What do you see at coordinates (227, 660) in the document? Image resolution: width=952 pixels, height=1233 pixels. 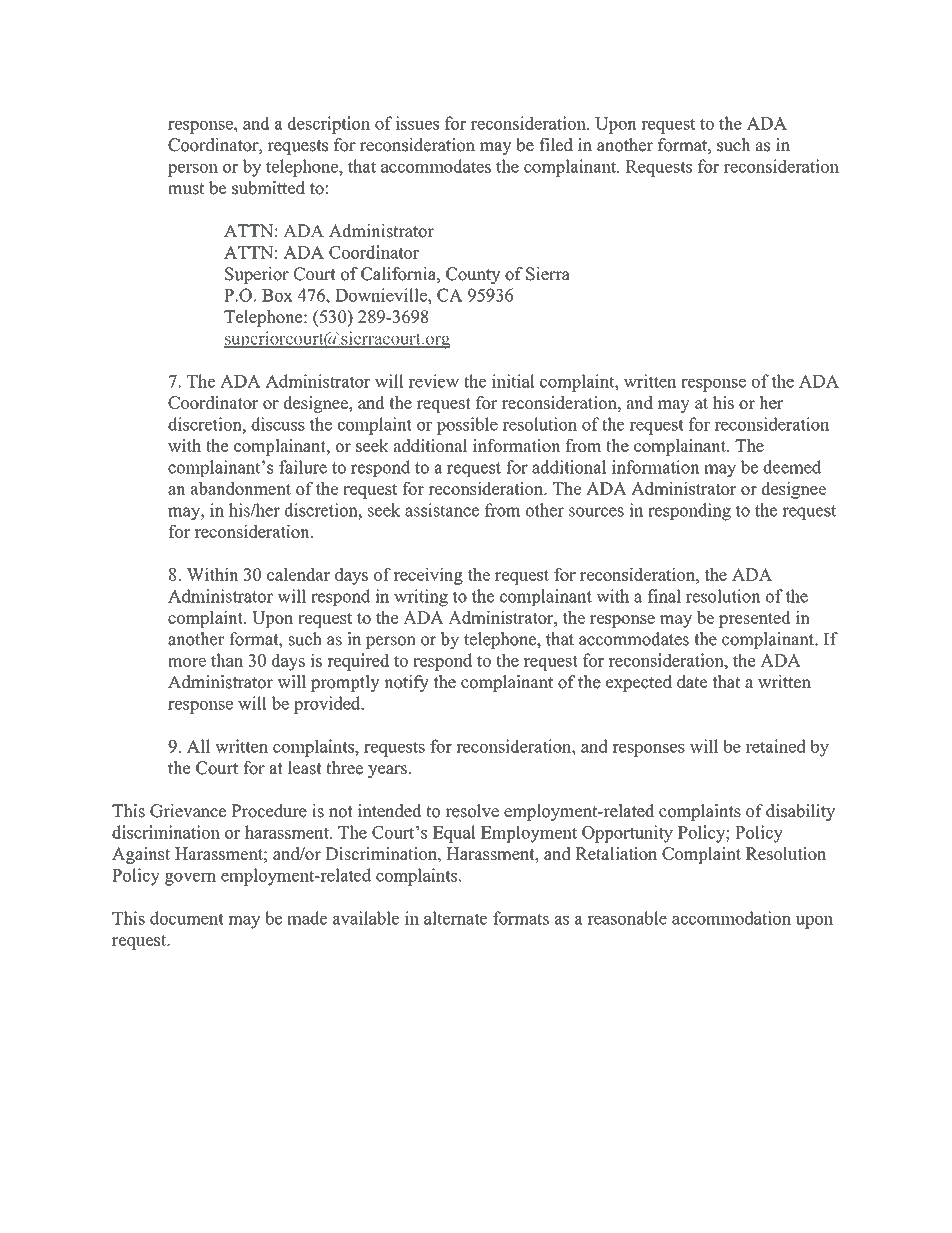 I see `than` at bounding box center [227, 660].
